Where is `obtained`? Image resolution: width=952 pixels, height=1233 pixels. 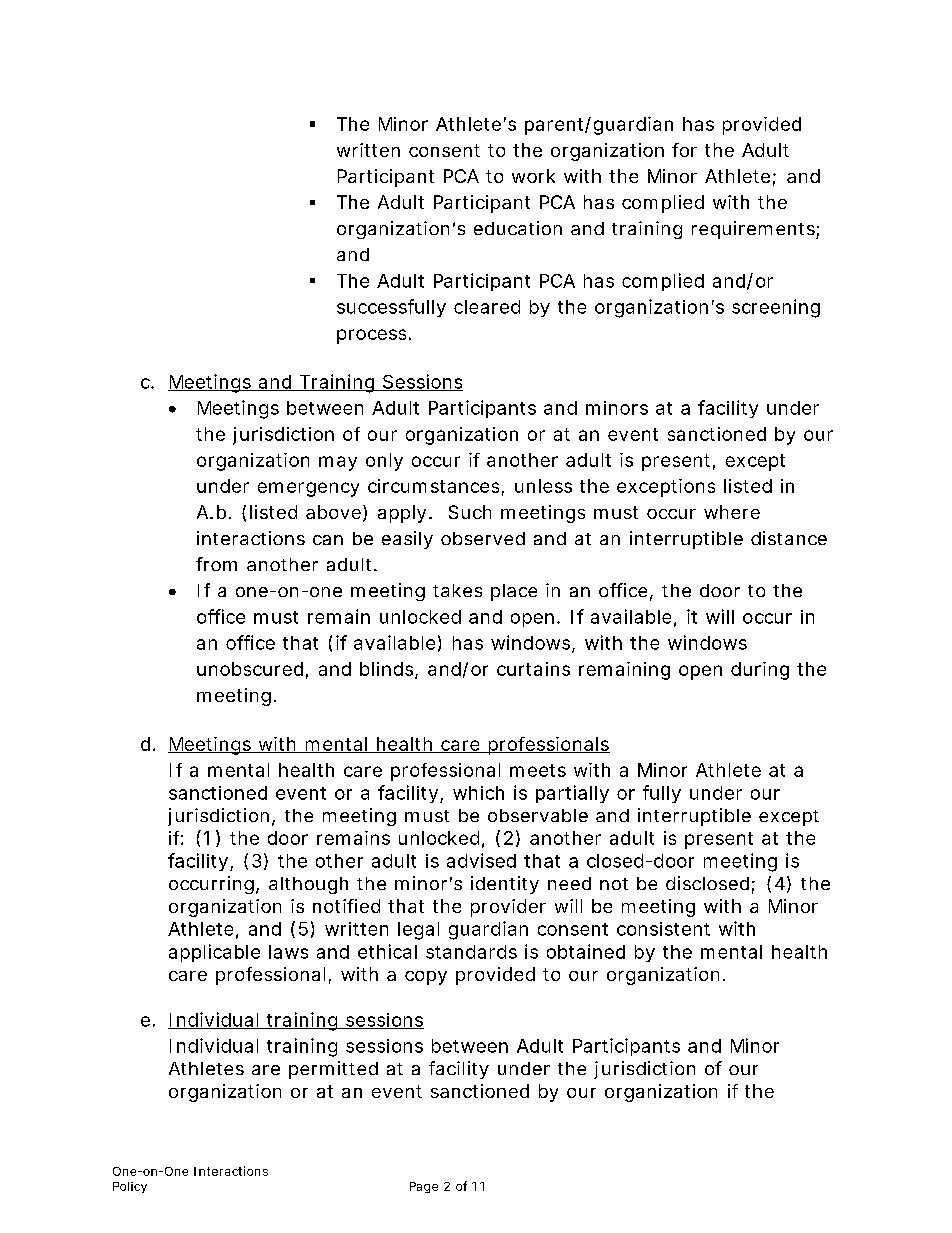 obtained is located at coordinates (586, 951).
